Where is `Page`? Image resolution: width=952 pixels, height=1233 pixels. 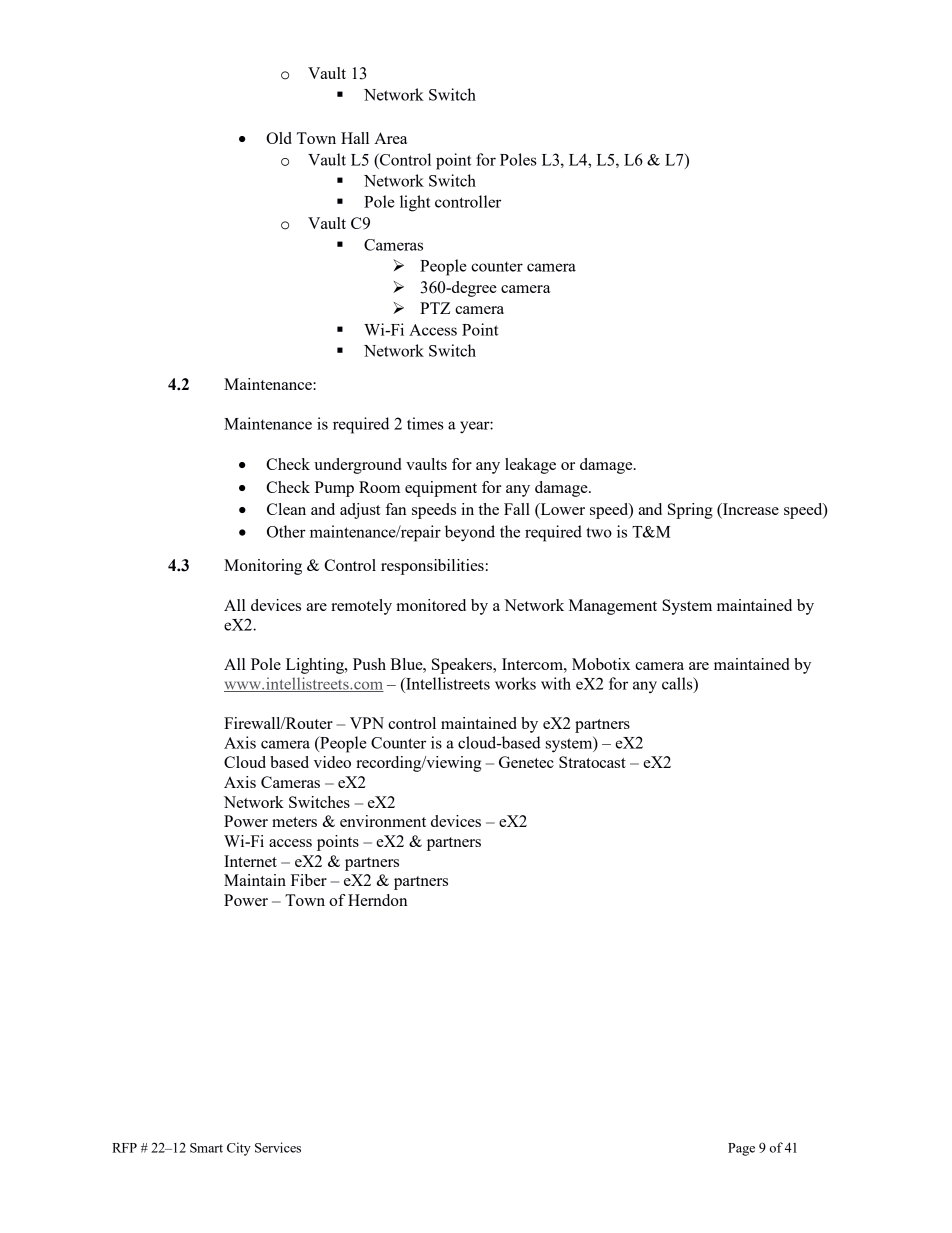
Page is located at coordinates (741, 1149).
